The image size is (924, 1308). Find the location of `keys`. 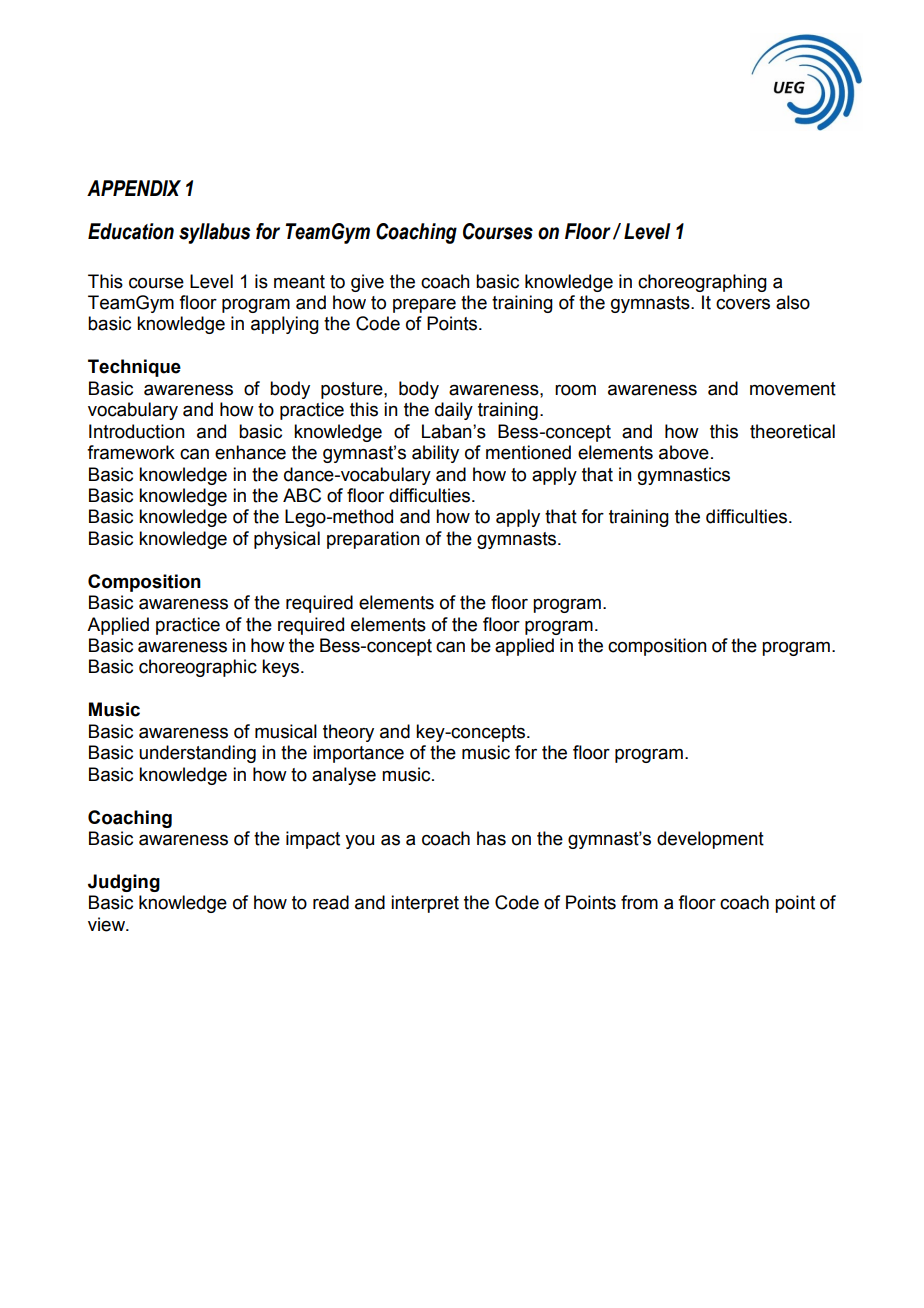

keys is located at coordinates (282, 668).
